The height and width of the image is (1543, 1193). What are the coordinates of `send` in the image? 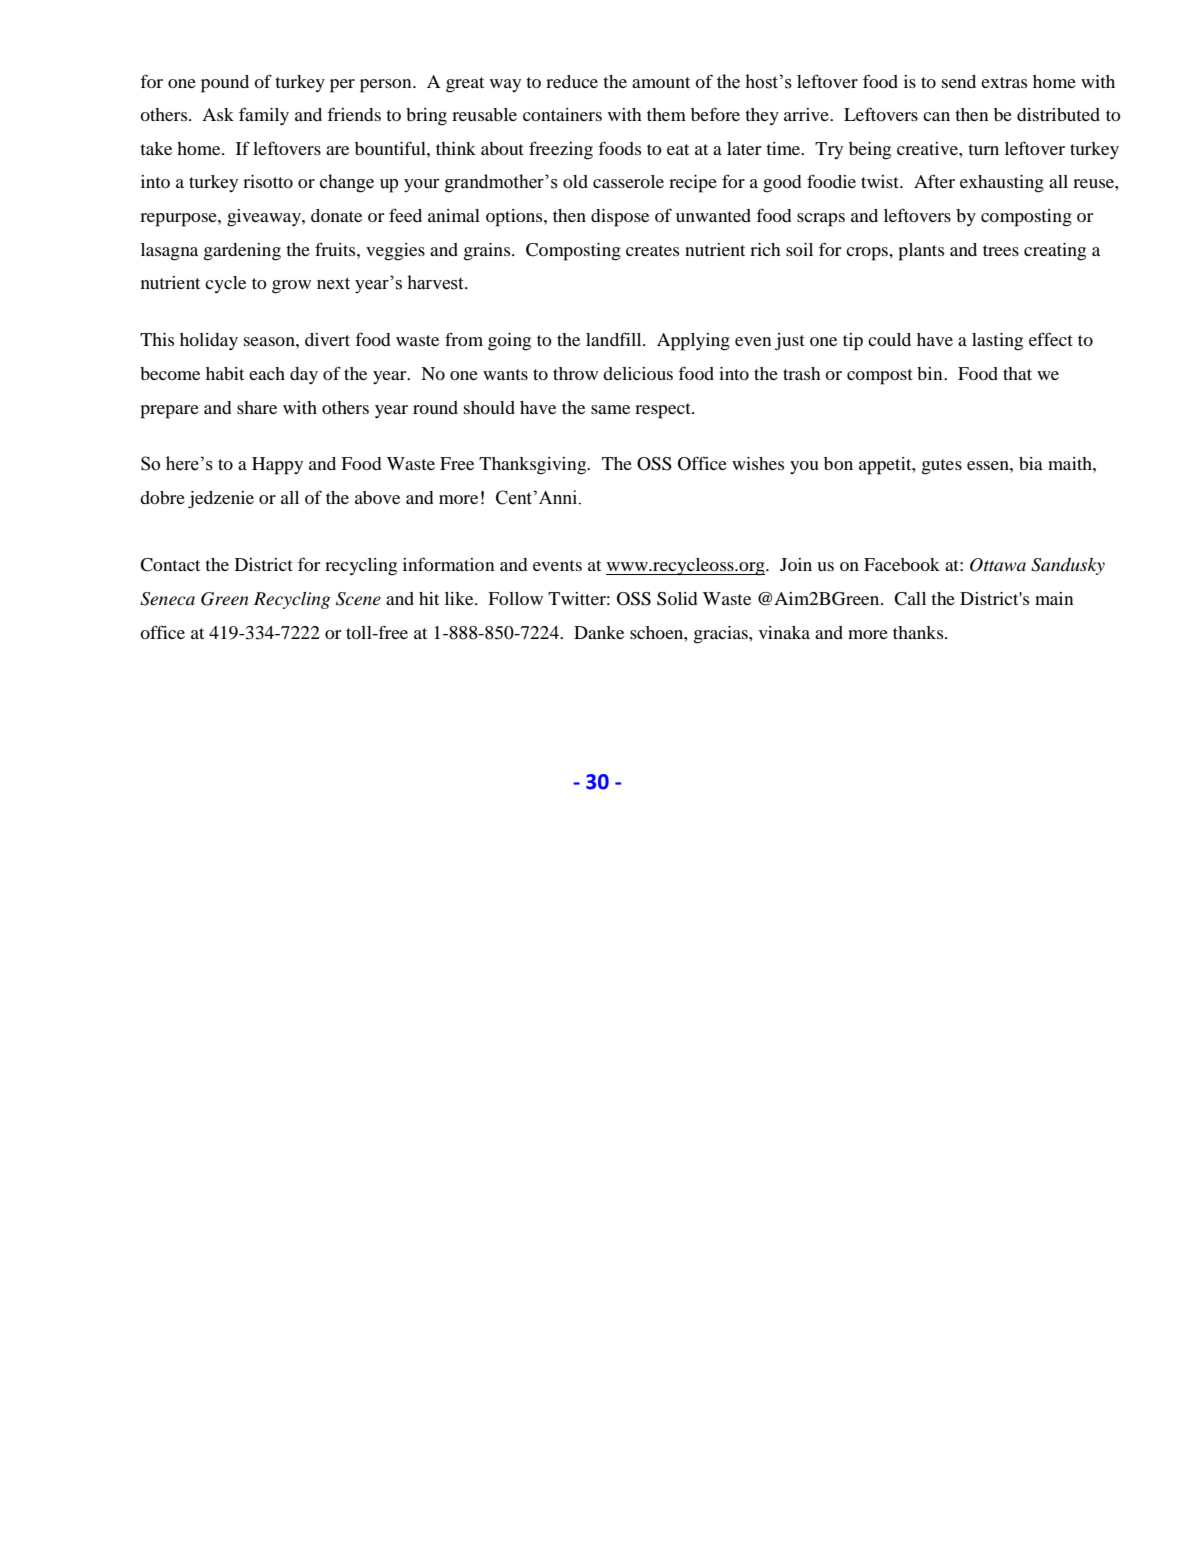 It's located at (959, 81).
